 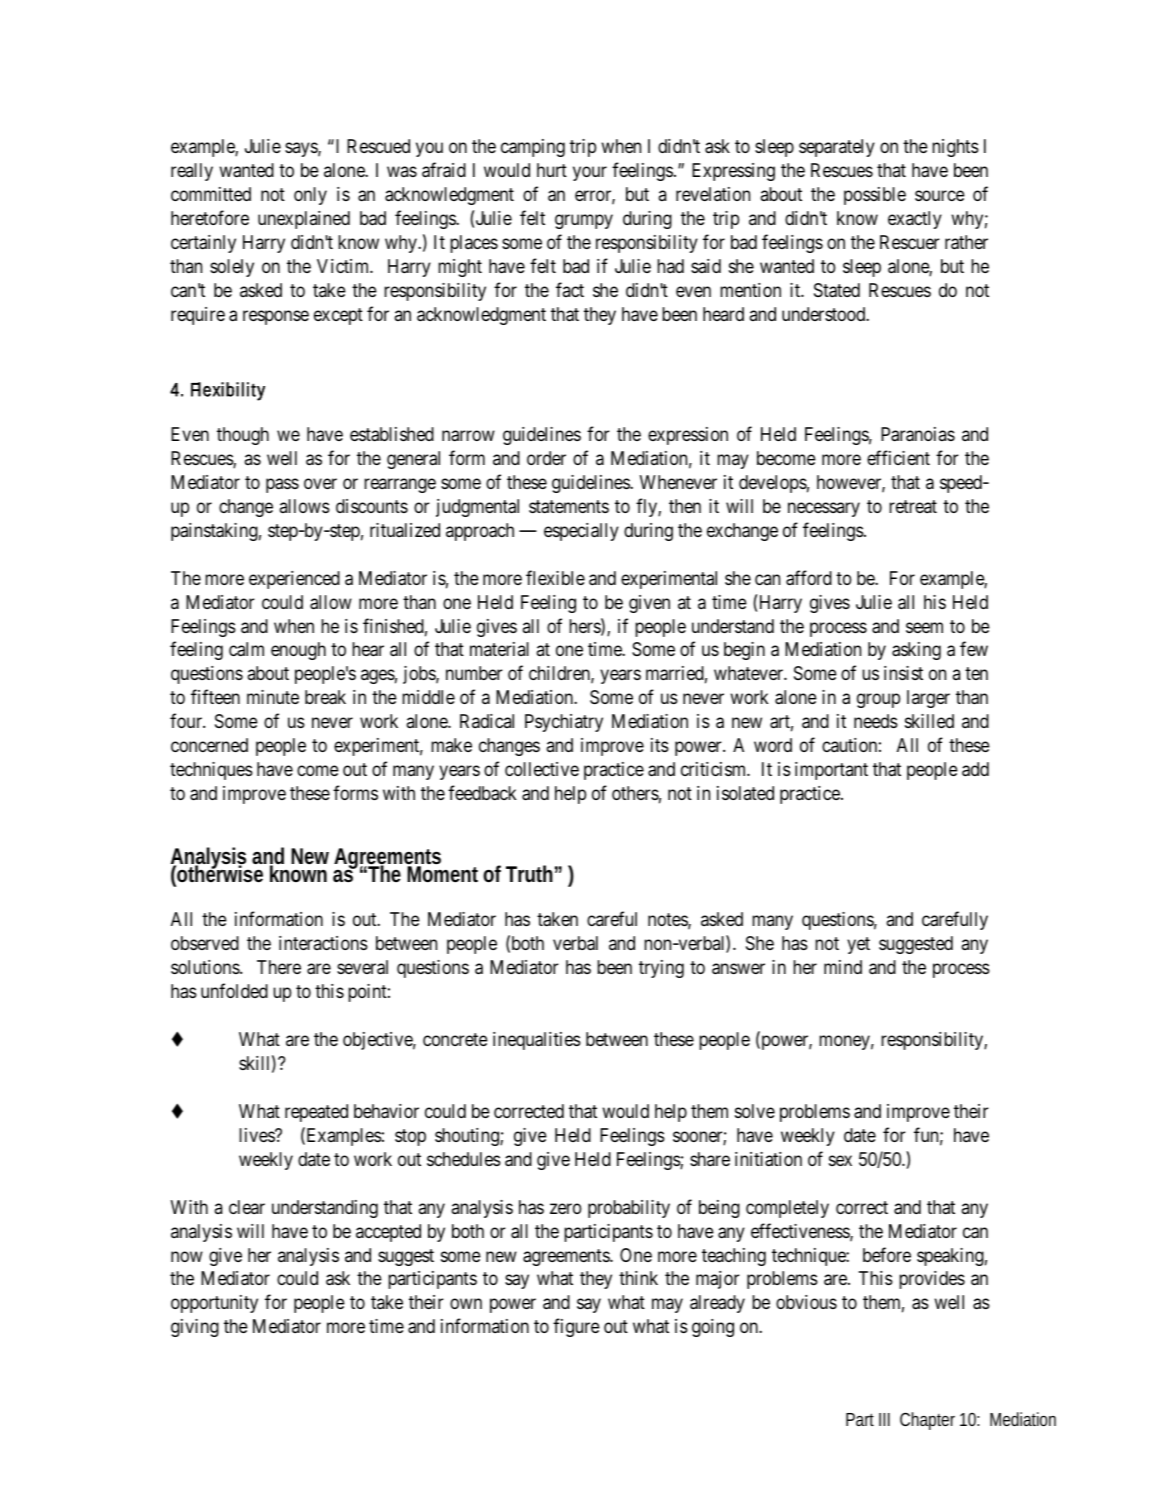 I want to click on hurt, so click(x=552, y=170).
